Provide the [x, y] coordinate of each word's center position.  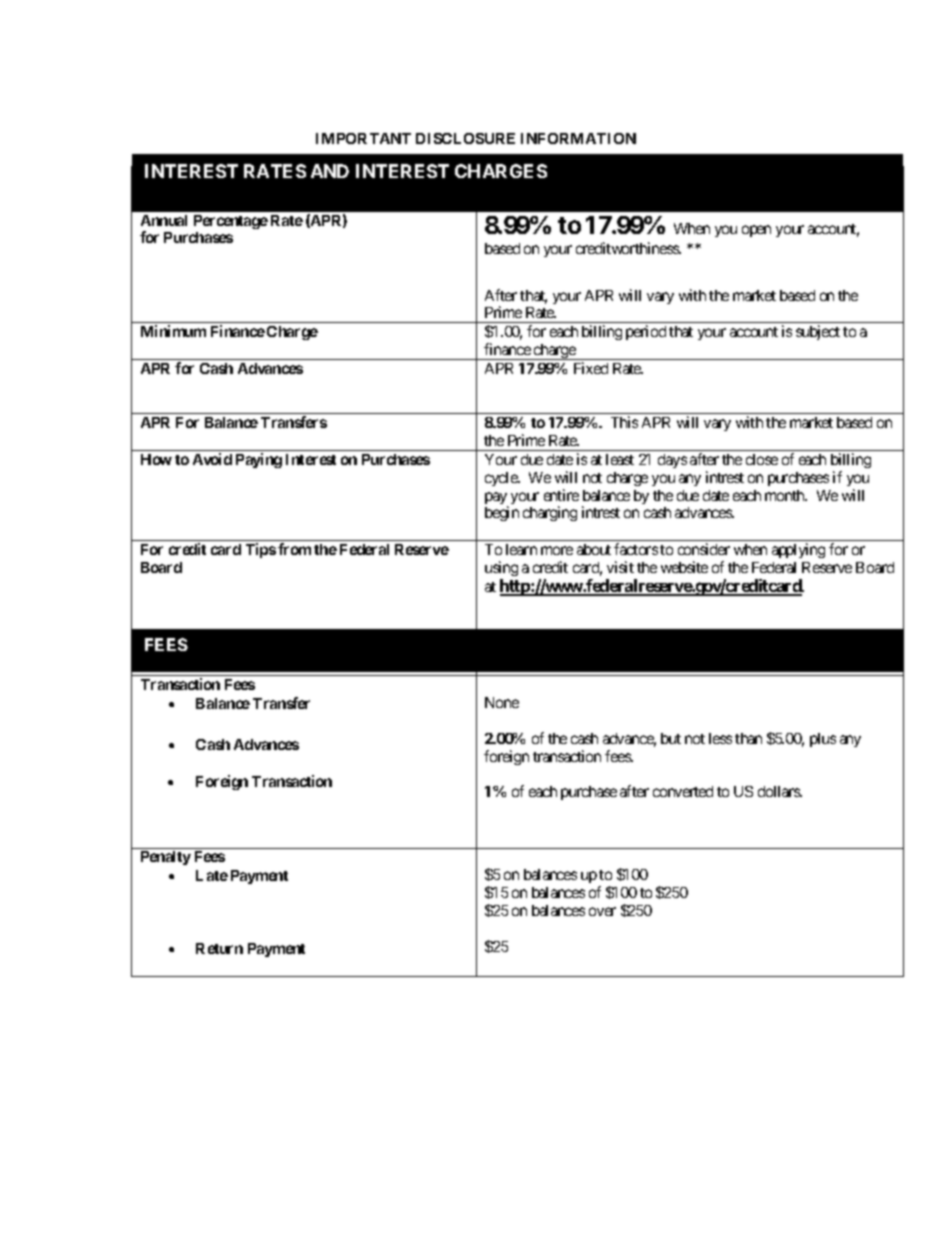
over [602, 911]
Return [219, 948]
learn [521, 549]
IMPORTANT [363, 138]
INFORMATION [578, 138]
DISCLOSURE [465, 138]
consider [704, 549]
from [294, 549]
